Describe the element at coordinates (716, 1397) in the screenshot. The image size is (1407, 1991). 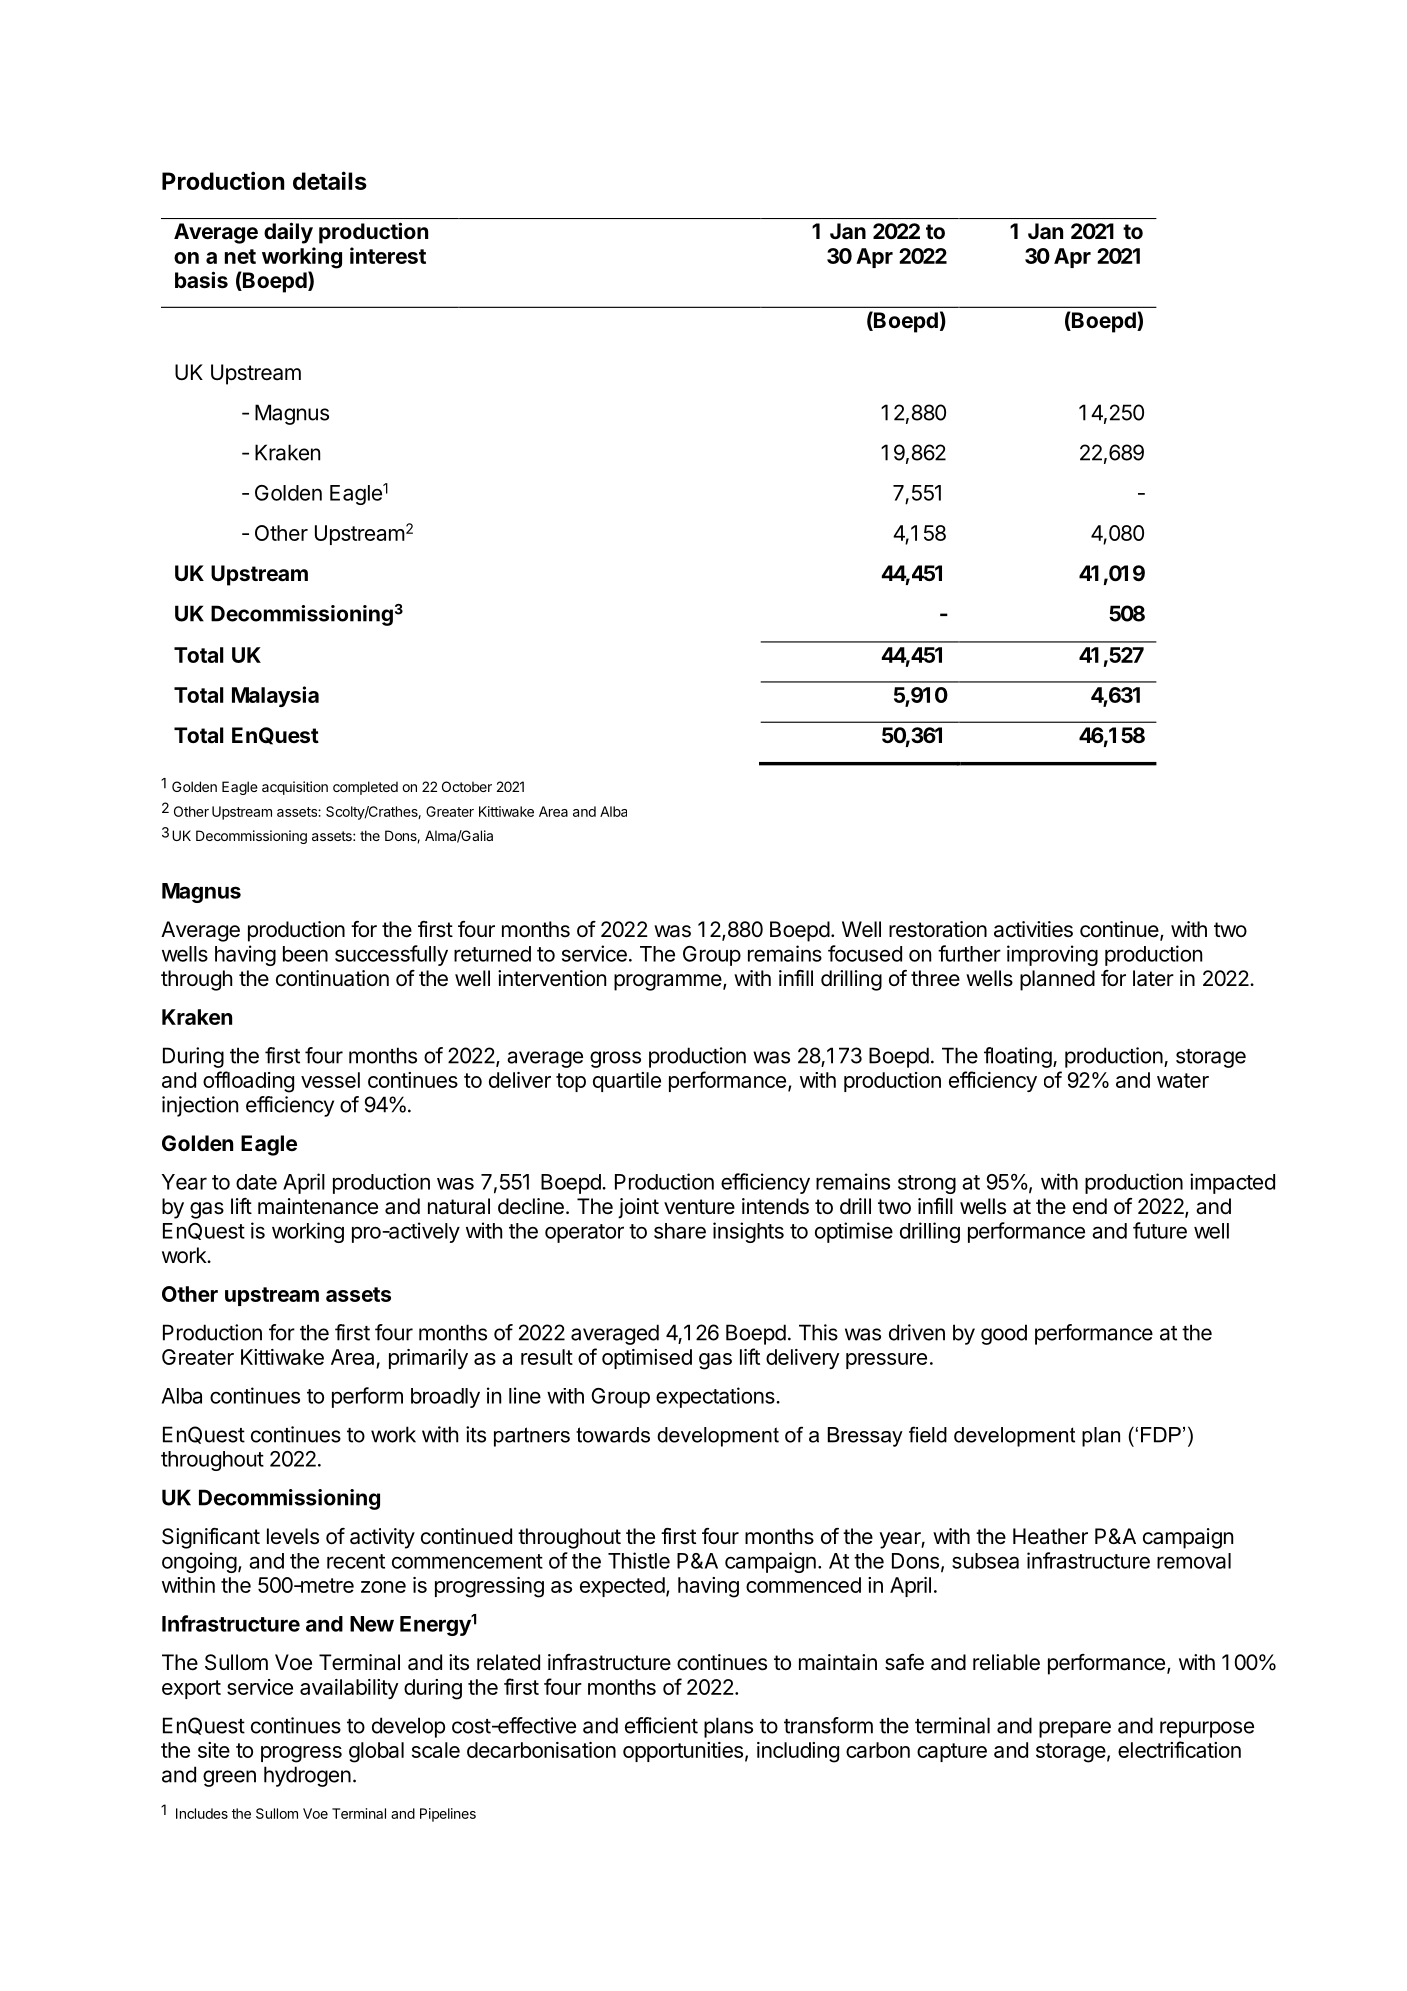
I see `expectations` at that location.
